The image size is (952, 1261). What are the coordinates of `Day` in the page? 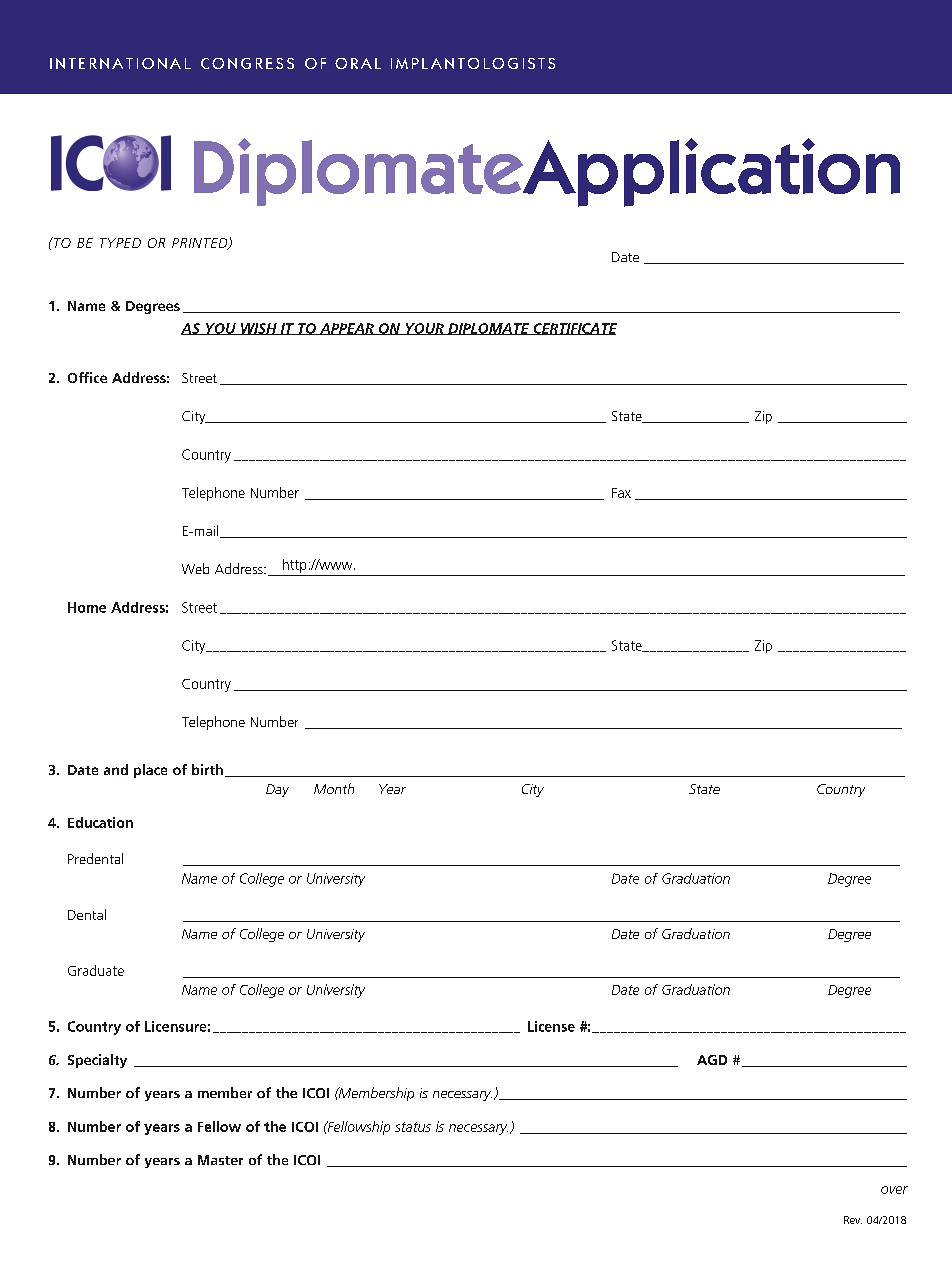 It's located at (277, 790).
